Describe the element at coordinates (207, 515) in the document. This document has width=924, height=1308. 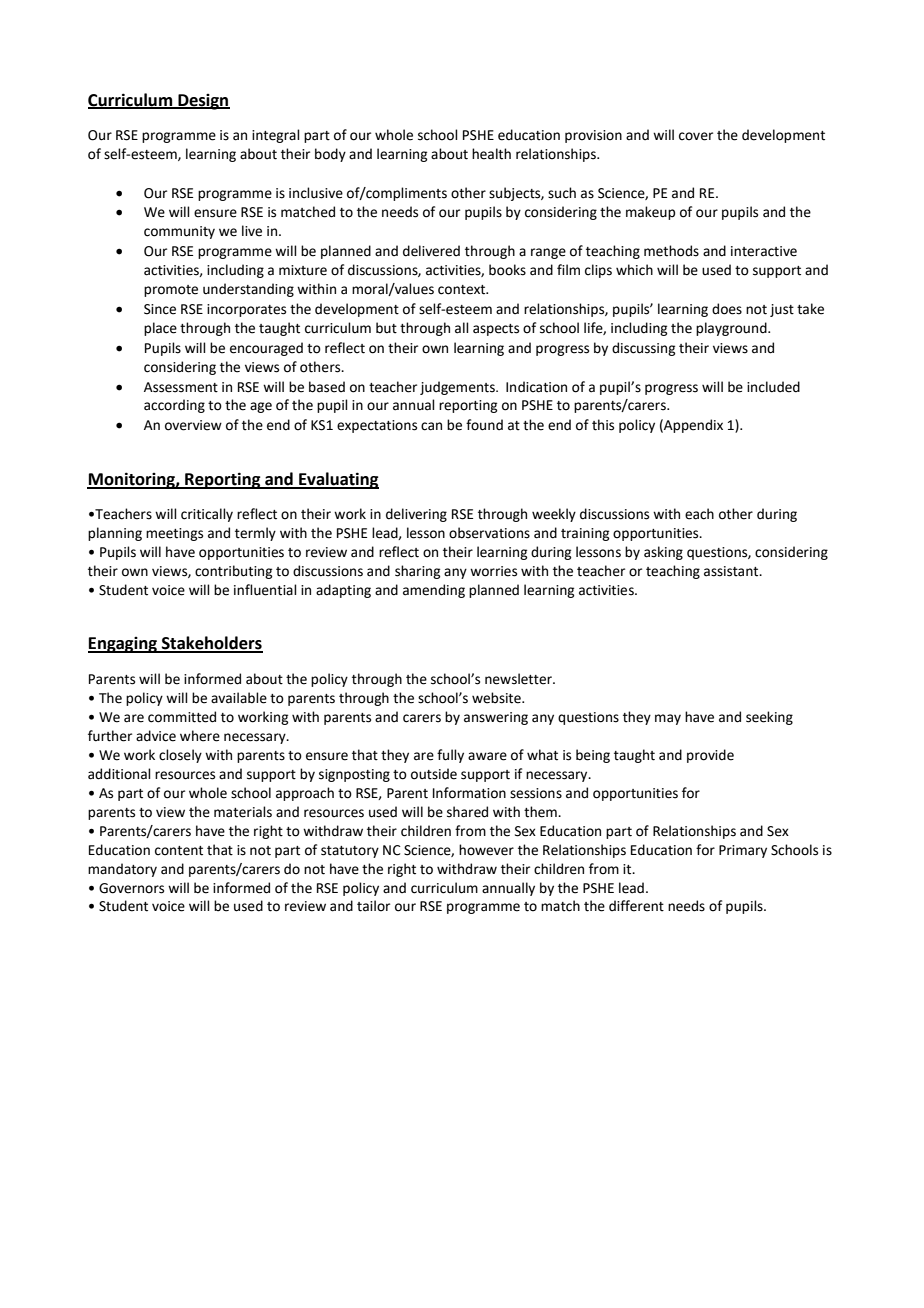
I see `critically` at that location.
